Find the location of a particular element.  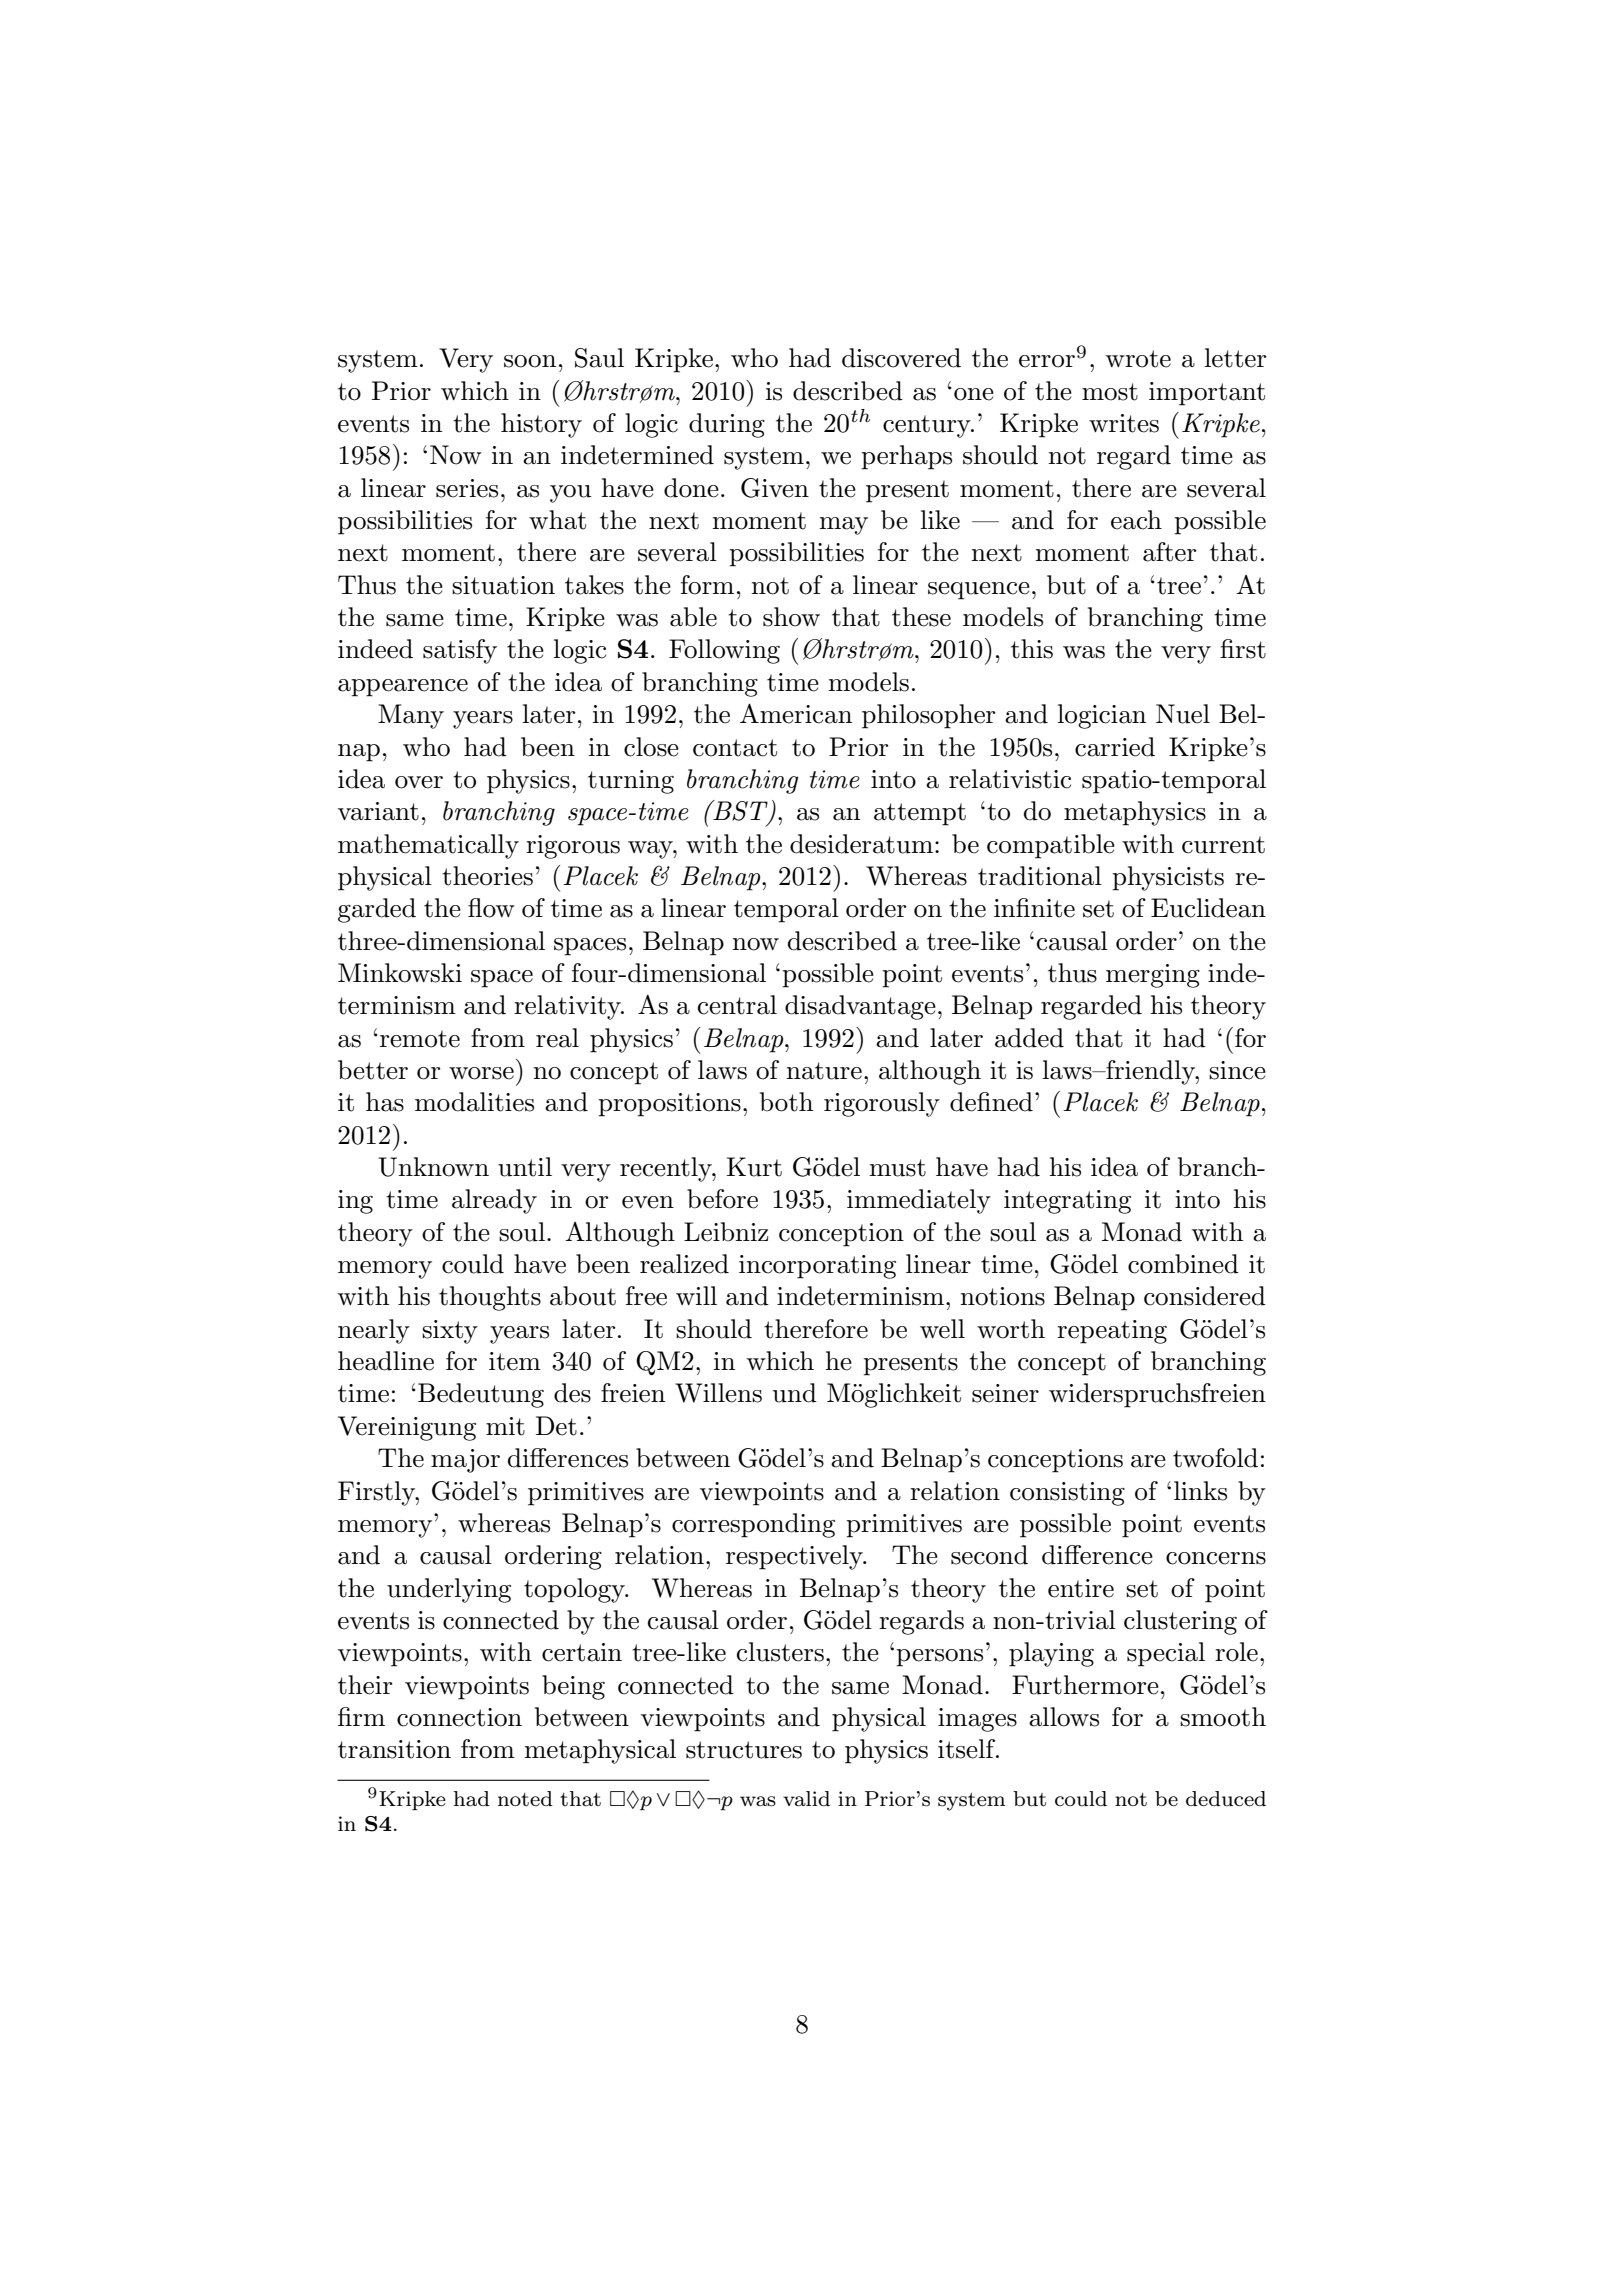

valid is located at coordinates (806, 1799).
